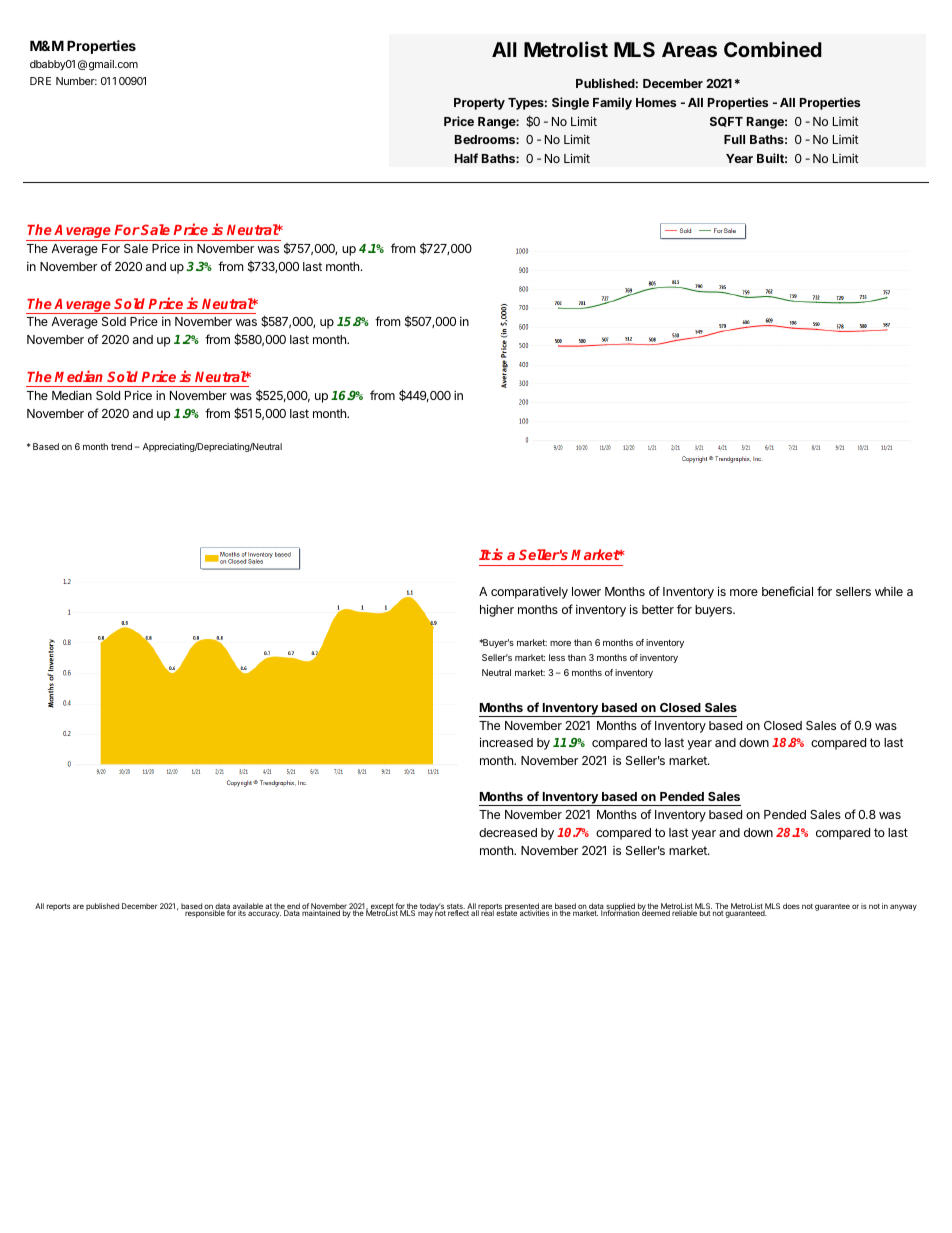 This screenshot has width=952, height=1233. What do you see at coordinates (121, 446) in the screenshot?
I see `trend` at bounding box center [121, 446].
